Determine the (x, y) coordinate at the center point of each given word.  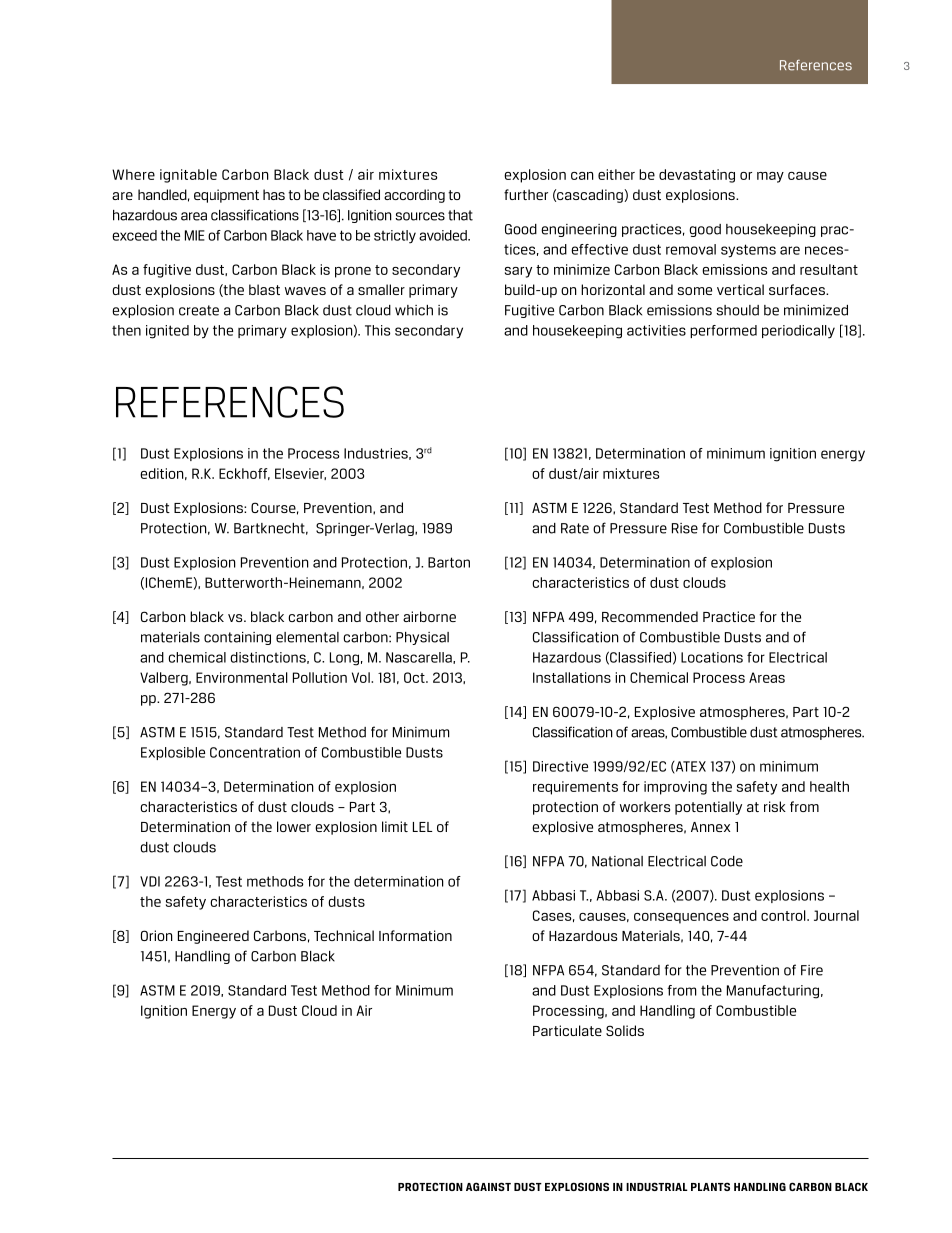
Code (727, 861)
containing (237, 638)
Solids (625, 1030)
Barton (449, 562)
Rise (685, 528)
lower (294, 826)
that (460, 215)
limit (395, 826)
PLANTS (710, 1186)
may (770, 177)
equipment (226, 196)
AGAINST (488, 1186)
